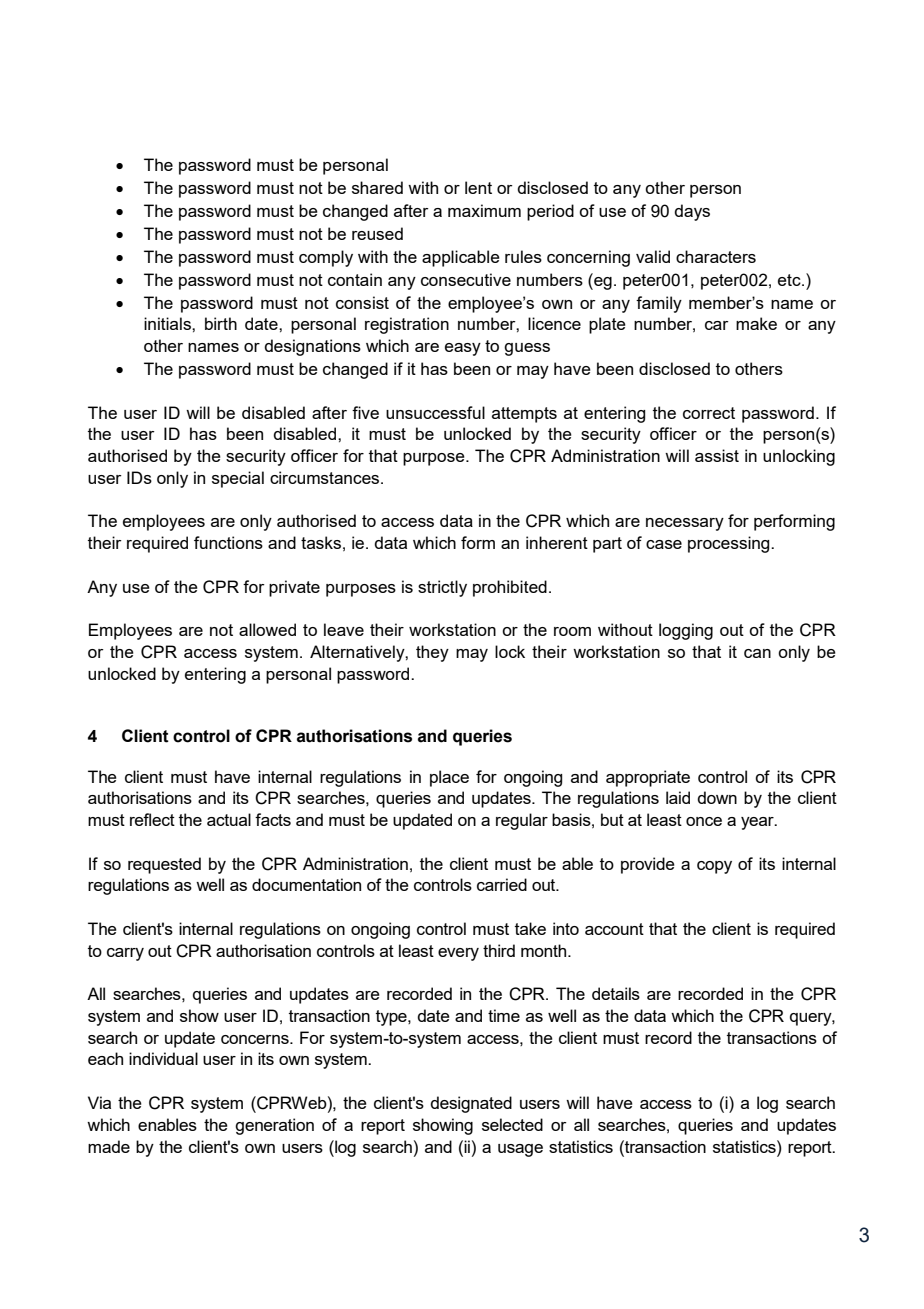 This document has width=924, height=1309. Describe the element at coordinates (714, 867) in the document. I see `copy` at that location.
